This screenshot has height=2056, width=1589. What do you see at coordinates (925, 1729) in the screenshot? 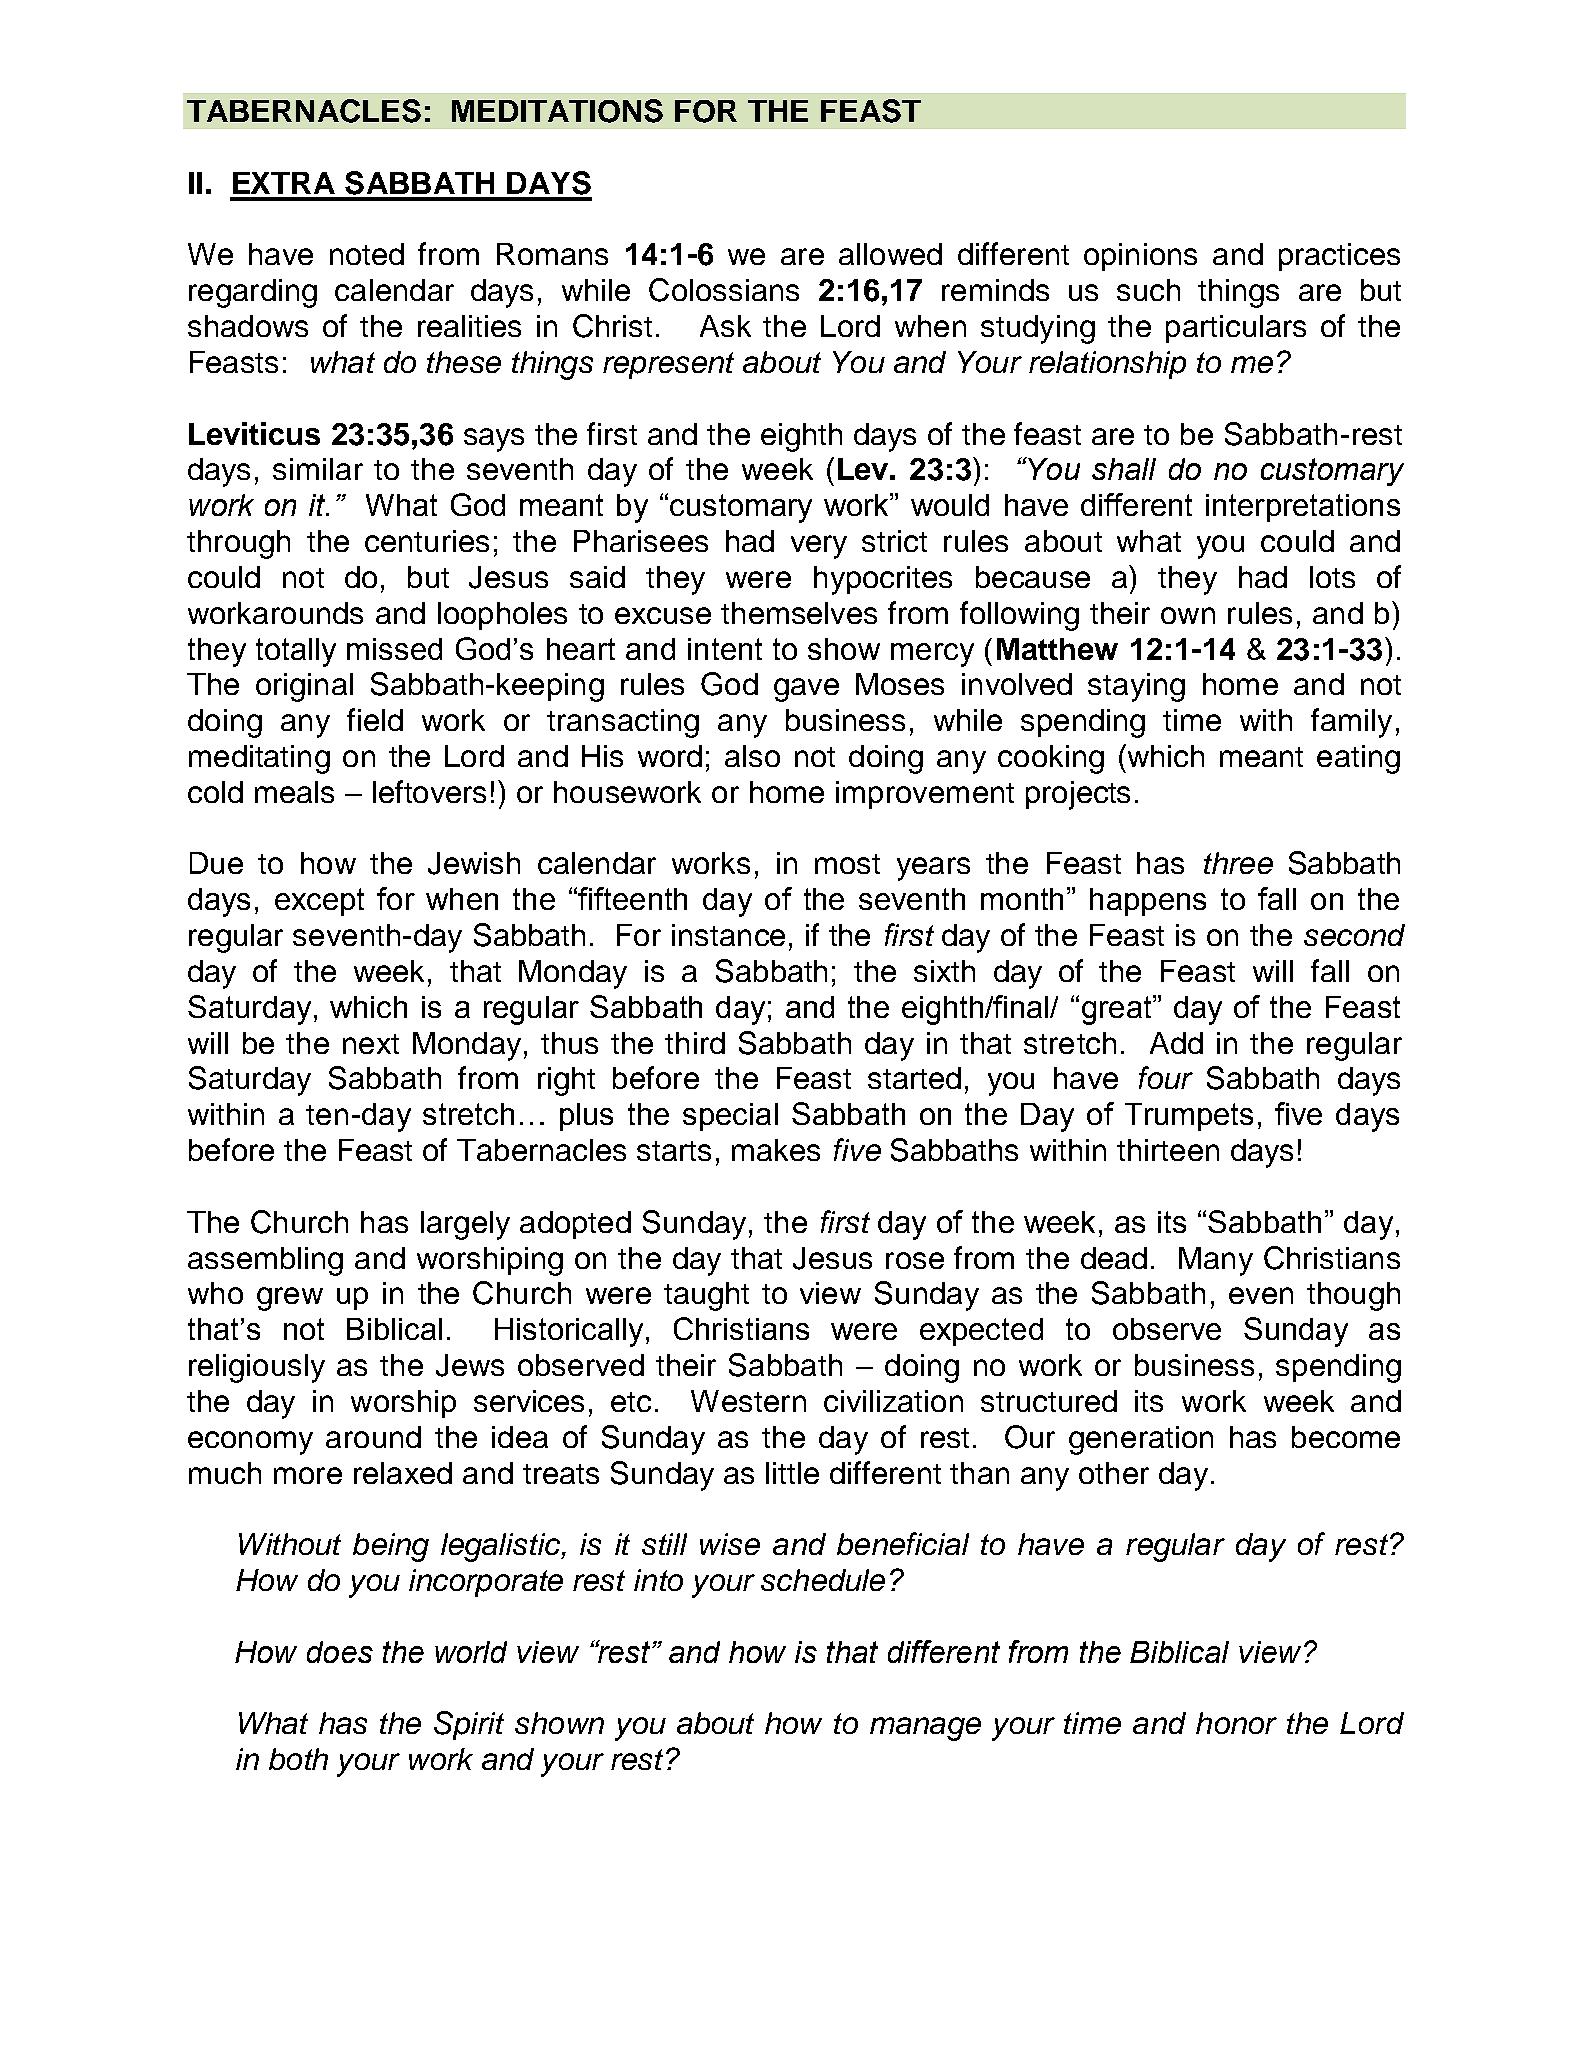
I see `manage` at bounding box center [925, 1729].
